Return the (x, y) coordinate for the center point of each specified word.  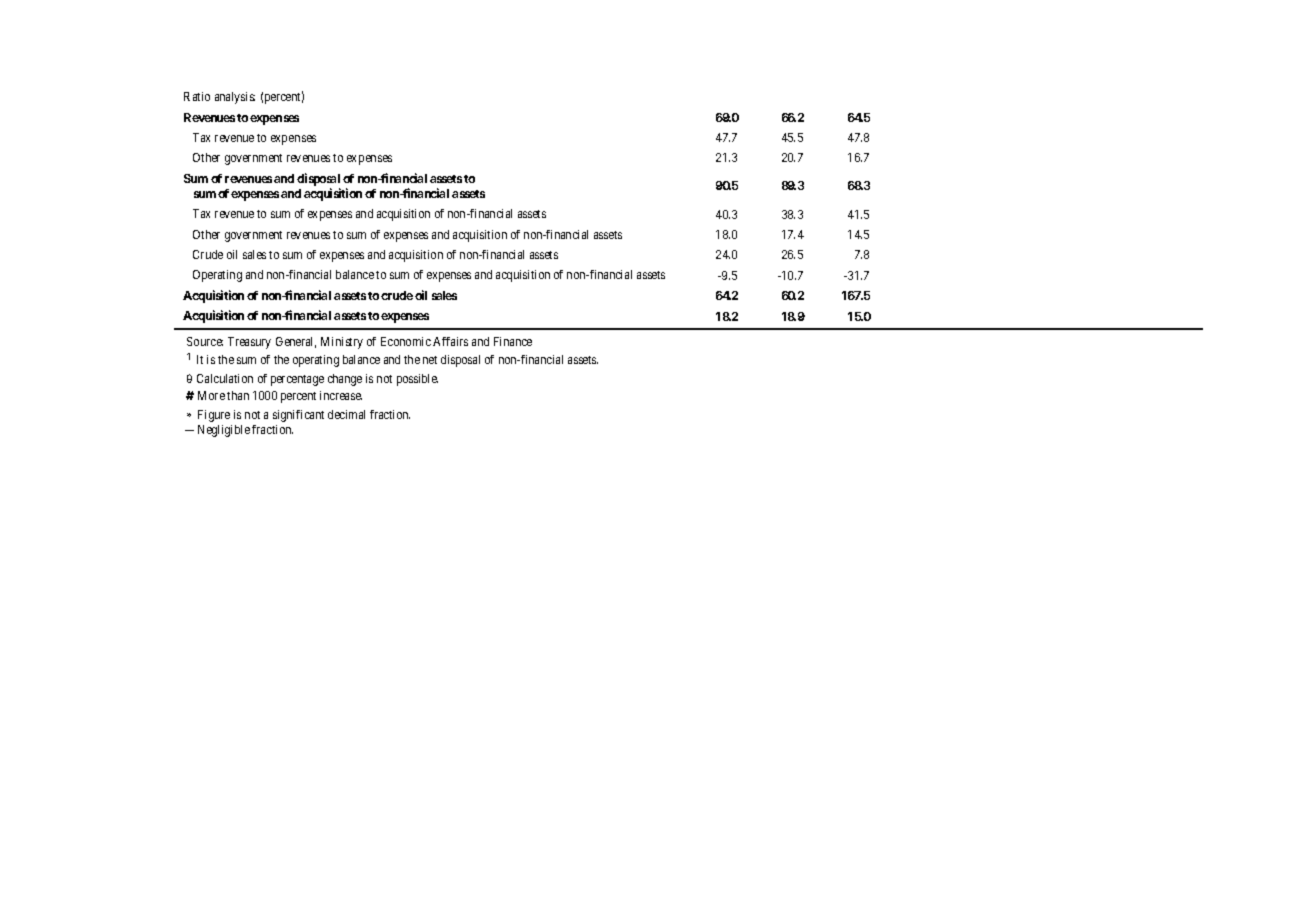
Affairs (450, 341)
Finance (513, 341)
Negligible (224, 431)
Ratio (197, 96)
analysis (235, 98)
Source (205, 341)
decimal (346, 414)
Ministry (342, 343)
